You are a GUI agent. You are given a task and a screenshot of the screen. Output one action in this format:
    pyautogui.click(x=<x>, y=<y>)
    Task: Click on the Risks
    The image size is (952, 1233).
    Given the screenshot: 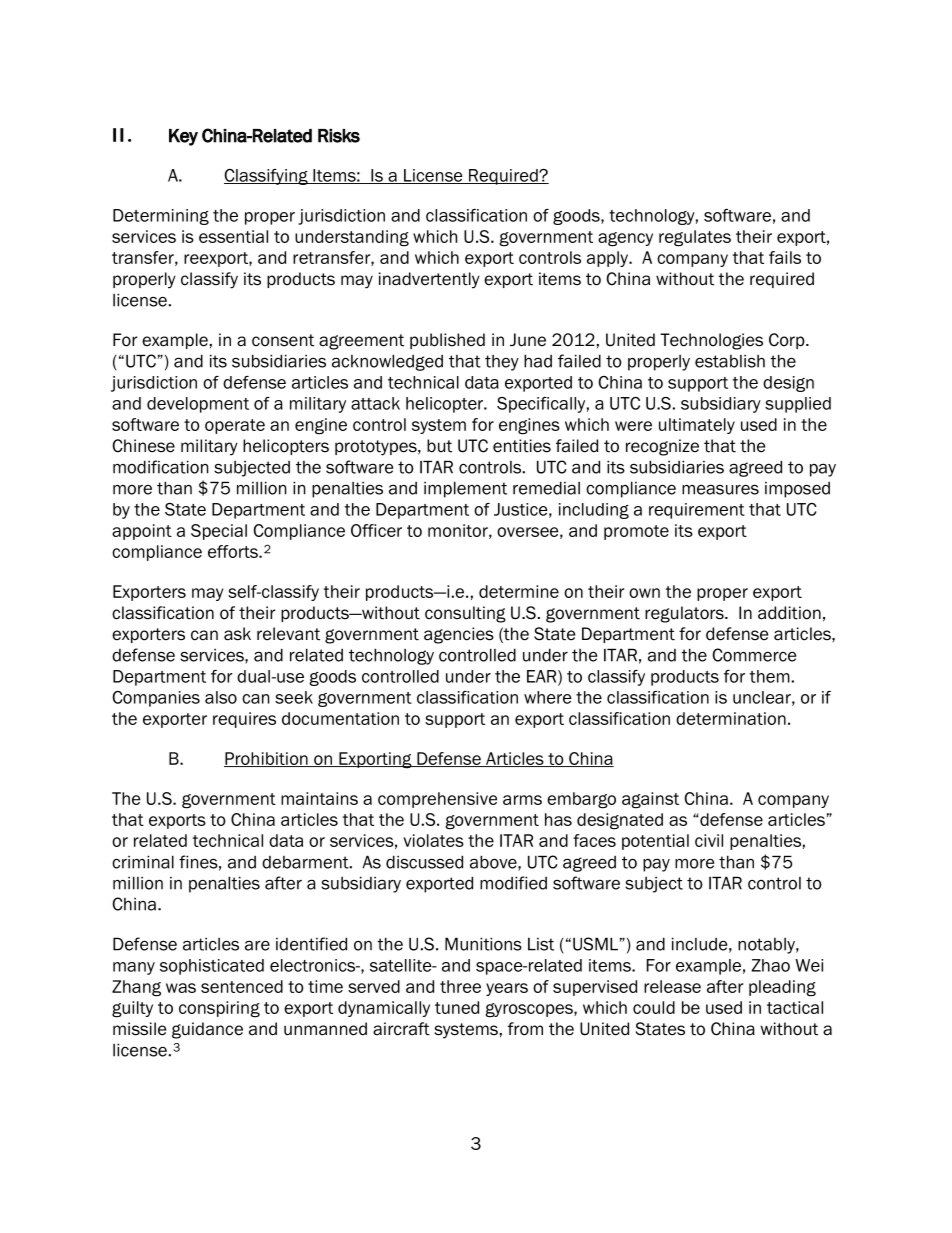 What is the action you would take?
    pyautogui.click(x=339, y=136)
